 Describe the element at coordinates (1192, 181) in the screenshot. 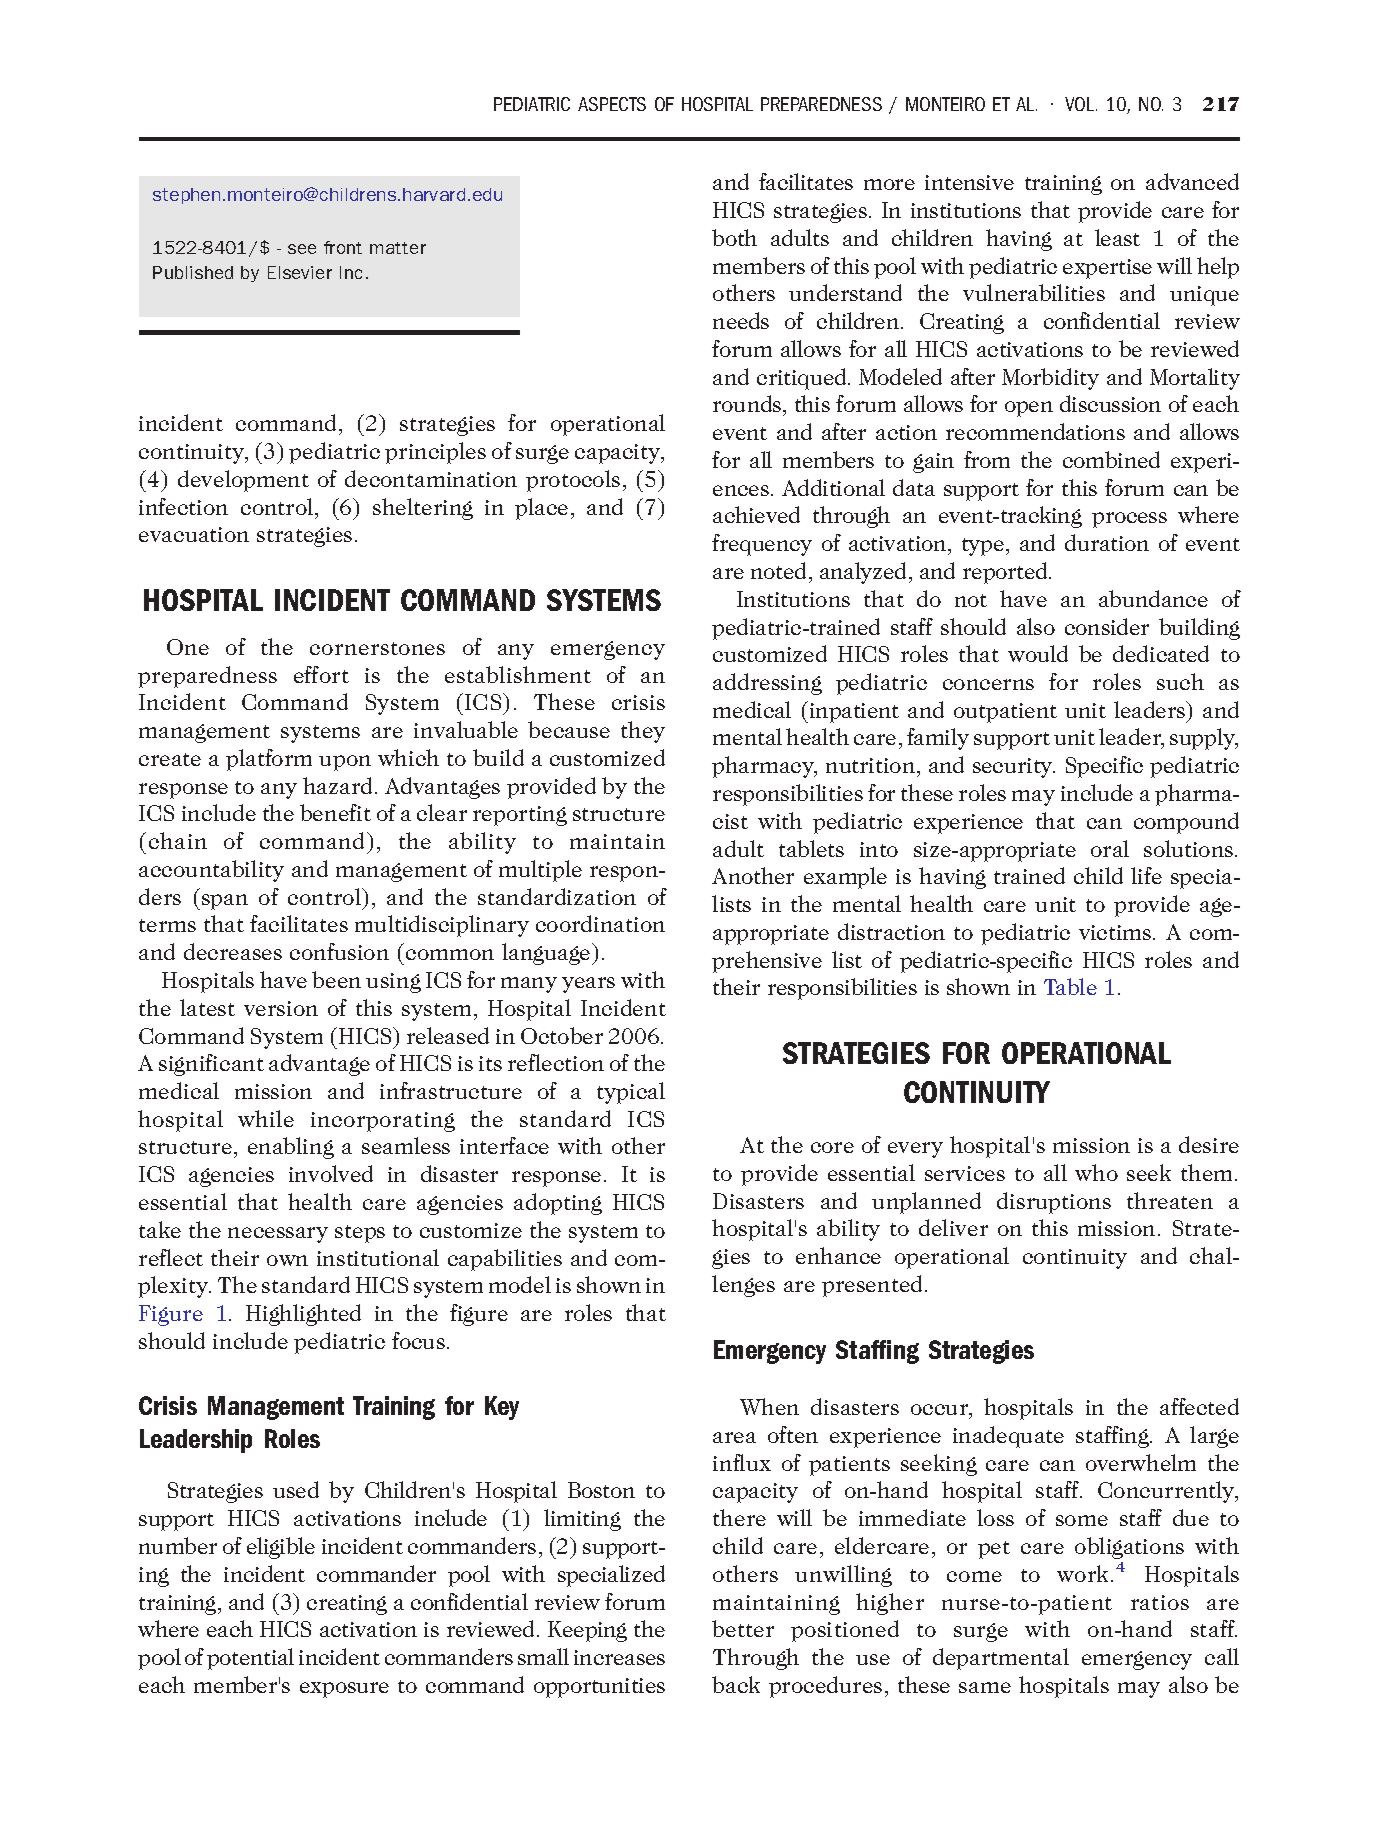

I see `advanced` at that location.
